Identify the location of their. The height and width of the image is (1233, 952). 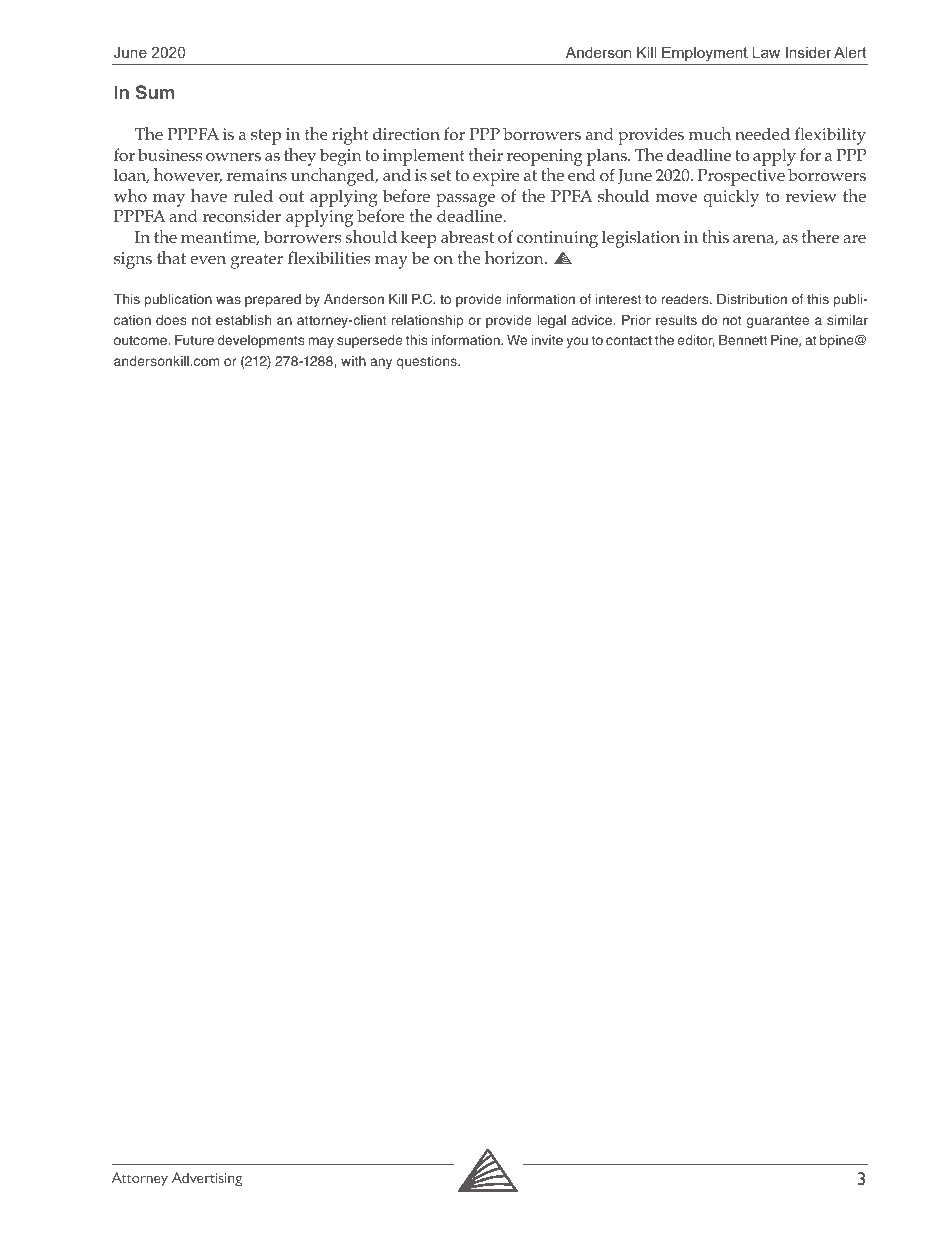
(485, 154).
